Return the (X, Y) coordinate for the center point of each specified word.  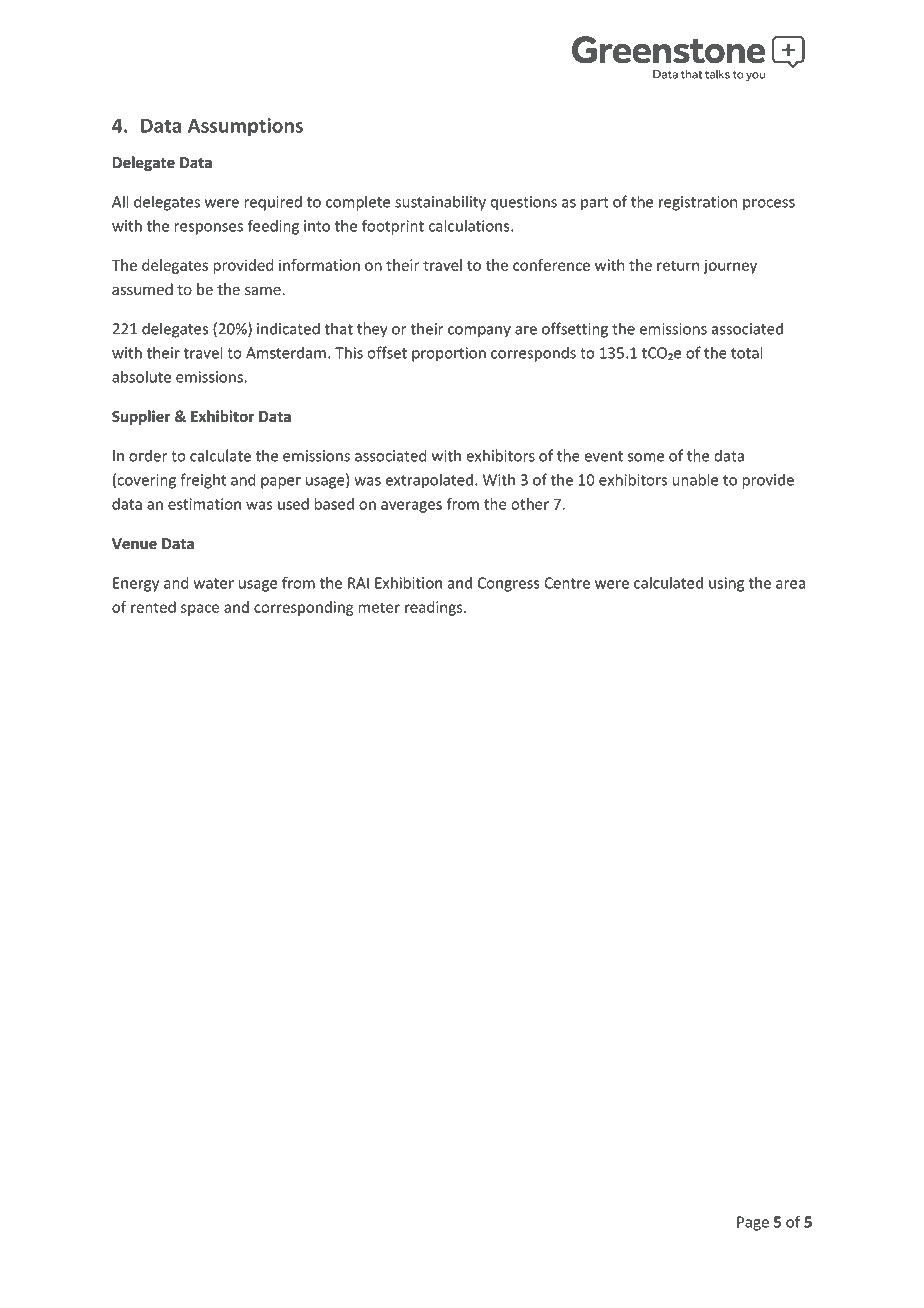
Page (753, 1223)
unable (695, 479)
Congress (509, 584)
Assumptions (245, 127)
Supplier (141, 417)
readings (435, 608)
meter (379, 607)
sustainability (440, 203)
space (200, 610)
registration (698, 203)
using (726, 584)
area (790, 584)
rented (153, 607)
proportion (449, 354)
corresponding (303, 608)
